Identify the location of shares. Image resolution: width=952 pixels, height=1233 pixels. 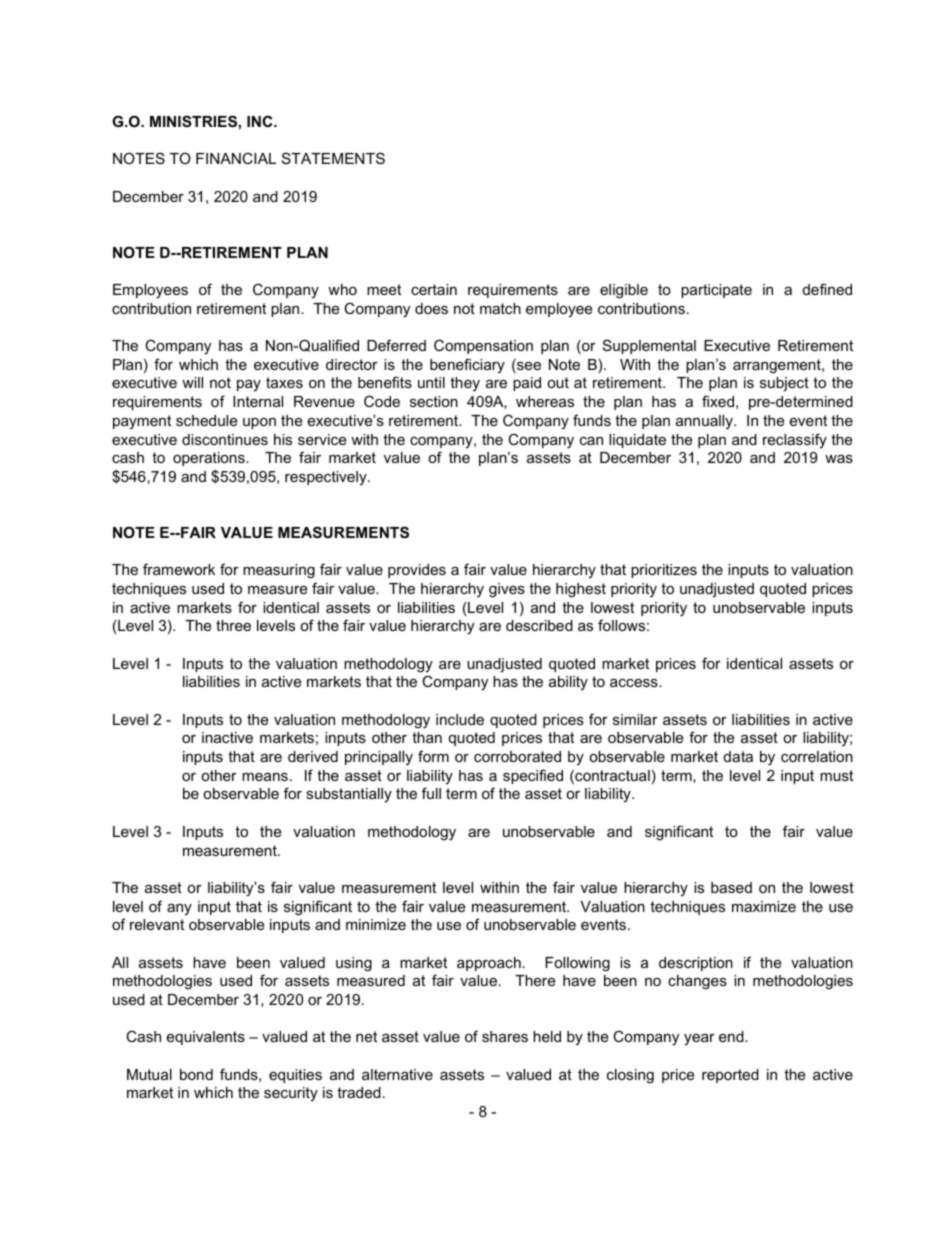
(505, 1036).
